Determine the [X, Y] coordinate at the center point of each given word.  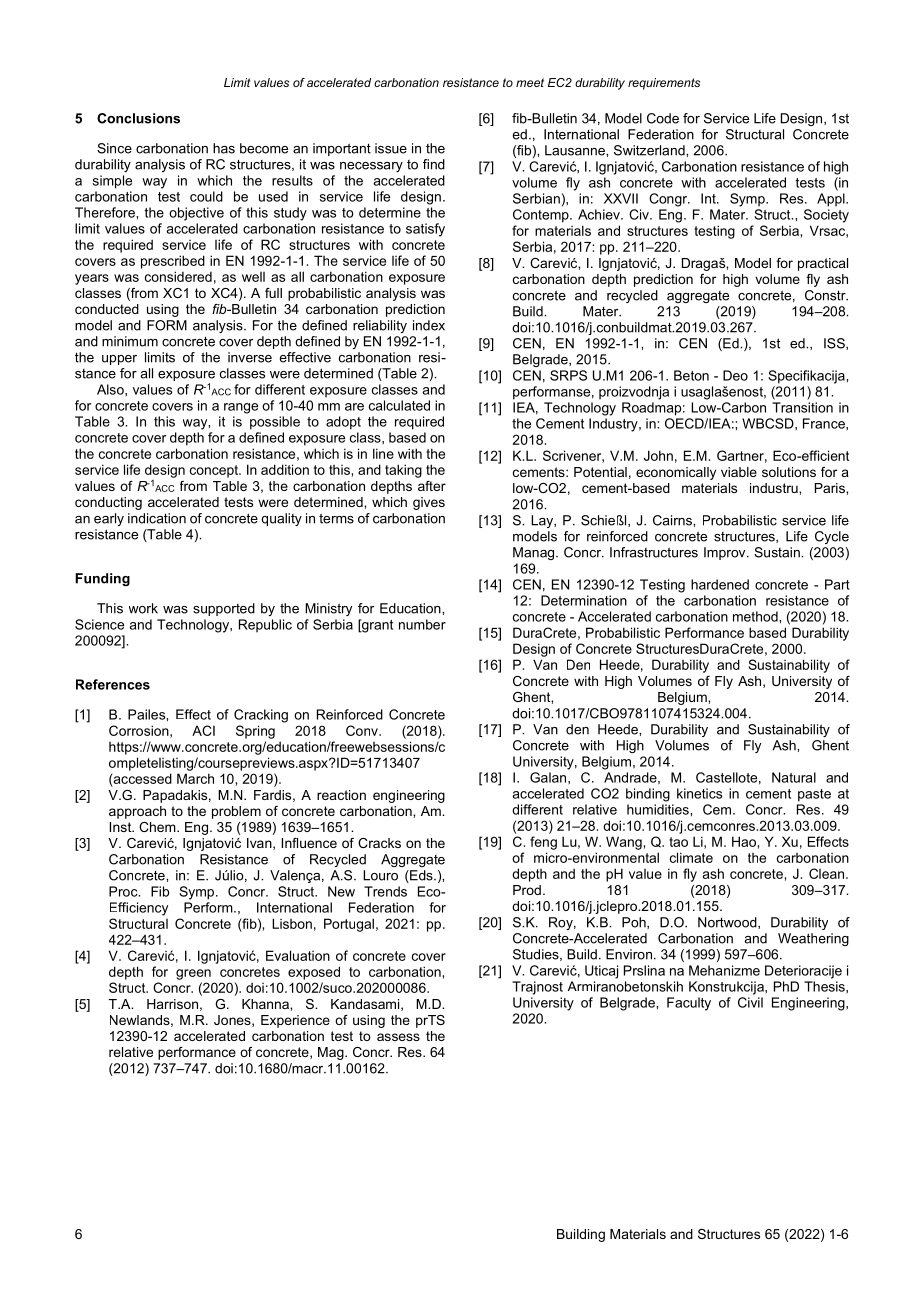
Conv [363, 730]
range [241, 408]
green [193, 974]
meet [530, 82]
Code [663, 118]
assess [398, 1037]
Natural [794, 777]
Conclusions [138, 118]
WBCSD [769, 423]
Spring [255, 732]
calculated [399, 405]
